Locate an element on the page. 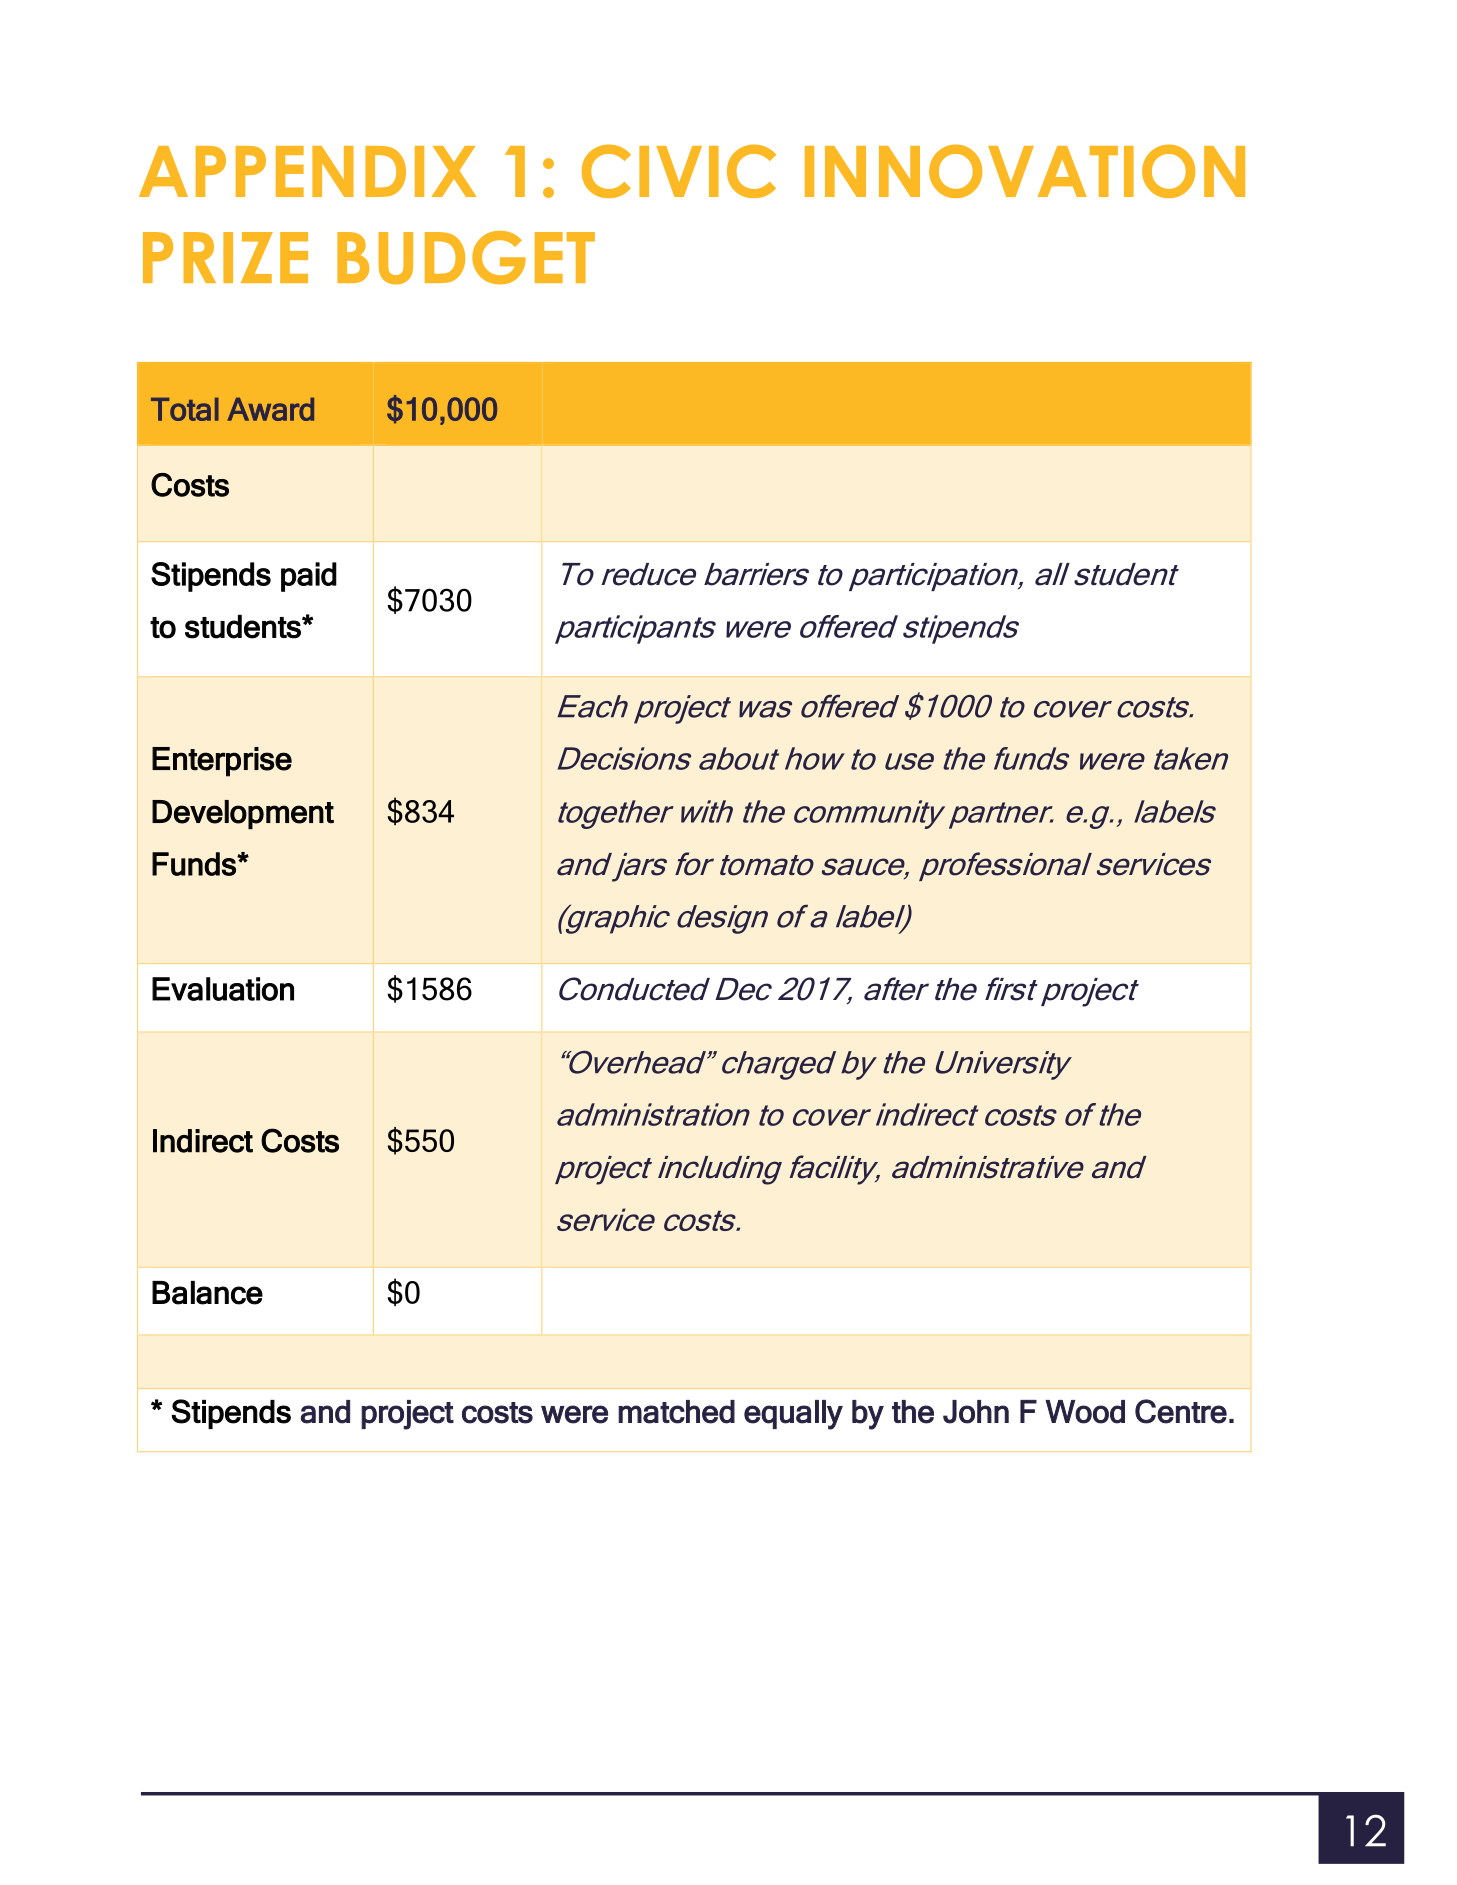 Image resolution: width=1457 pixels, height=1885 pixels. INNOVATION is located at coordinates (1025, 171).
